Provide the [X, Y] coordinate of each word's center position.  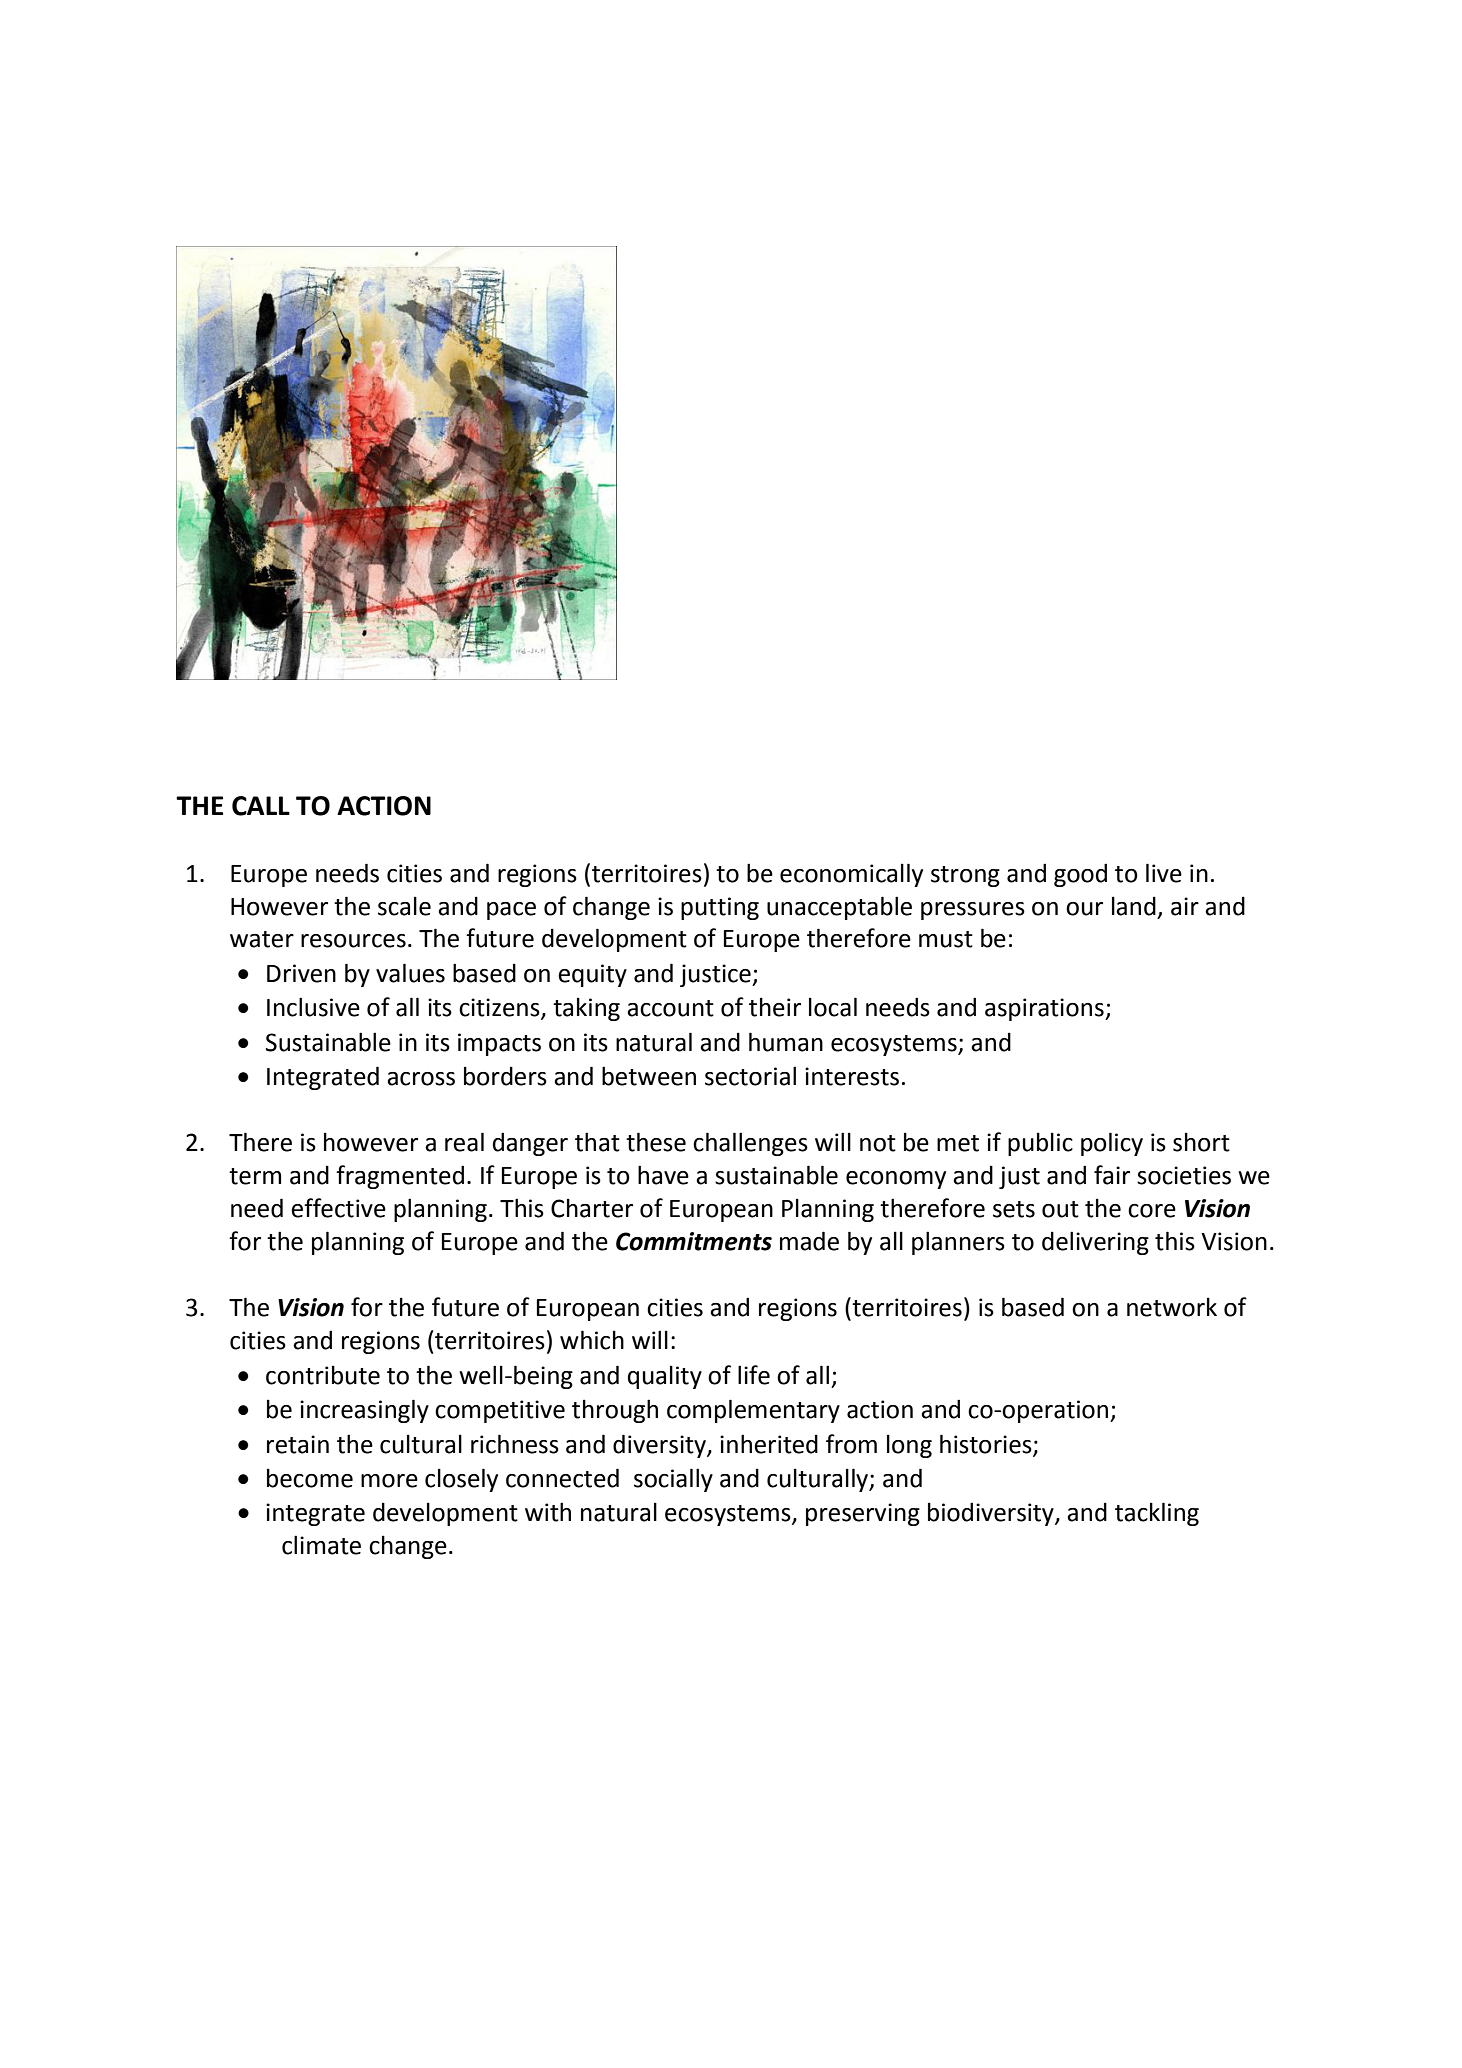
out [1060, 1209]
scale [404, 906]
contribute [323, 1375]
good [1080, 875]
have [663, 1175]
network [1172, 1307]
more [389, 1481]
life [754, 1375]
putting [720, 908]
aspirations [1045, 1009]
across [421, 1079]
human [786, 1042]
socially [673, 1480]
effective [338, 1208]
